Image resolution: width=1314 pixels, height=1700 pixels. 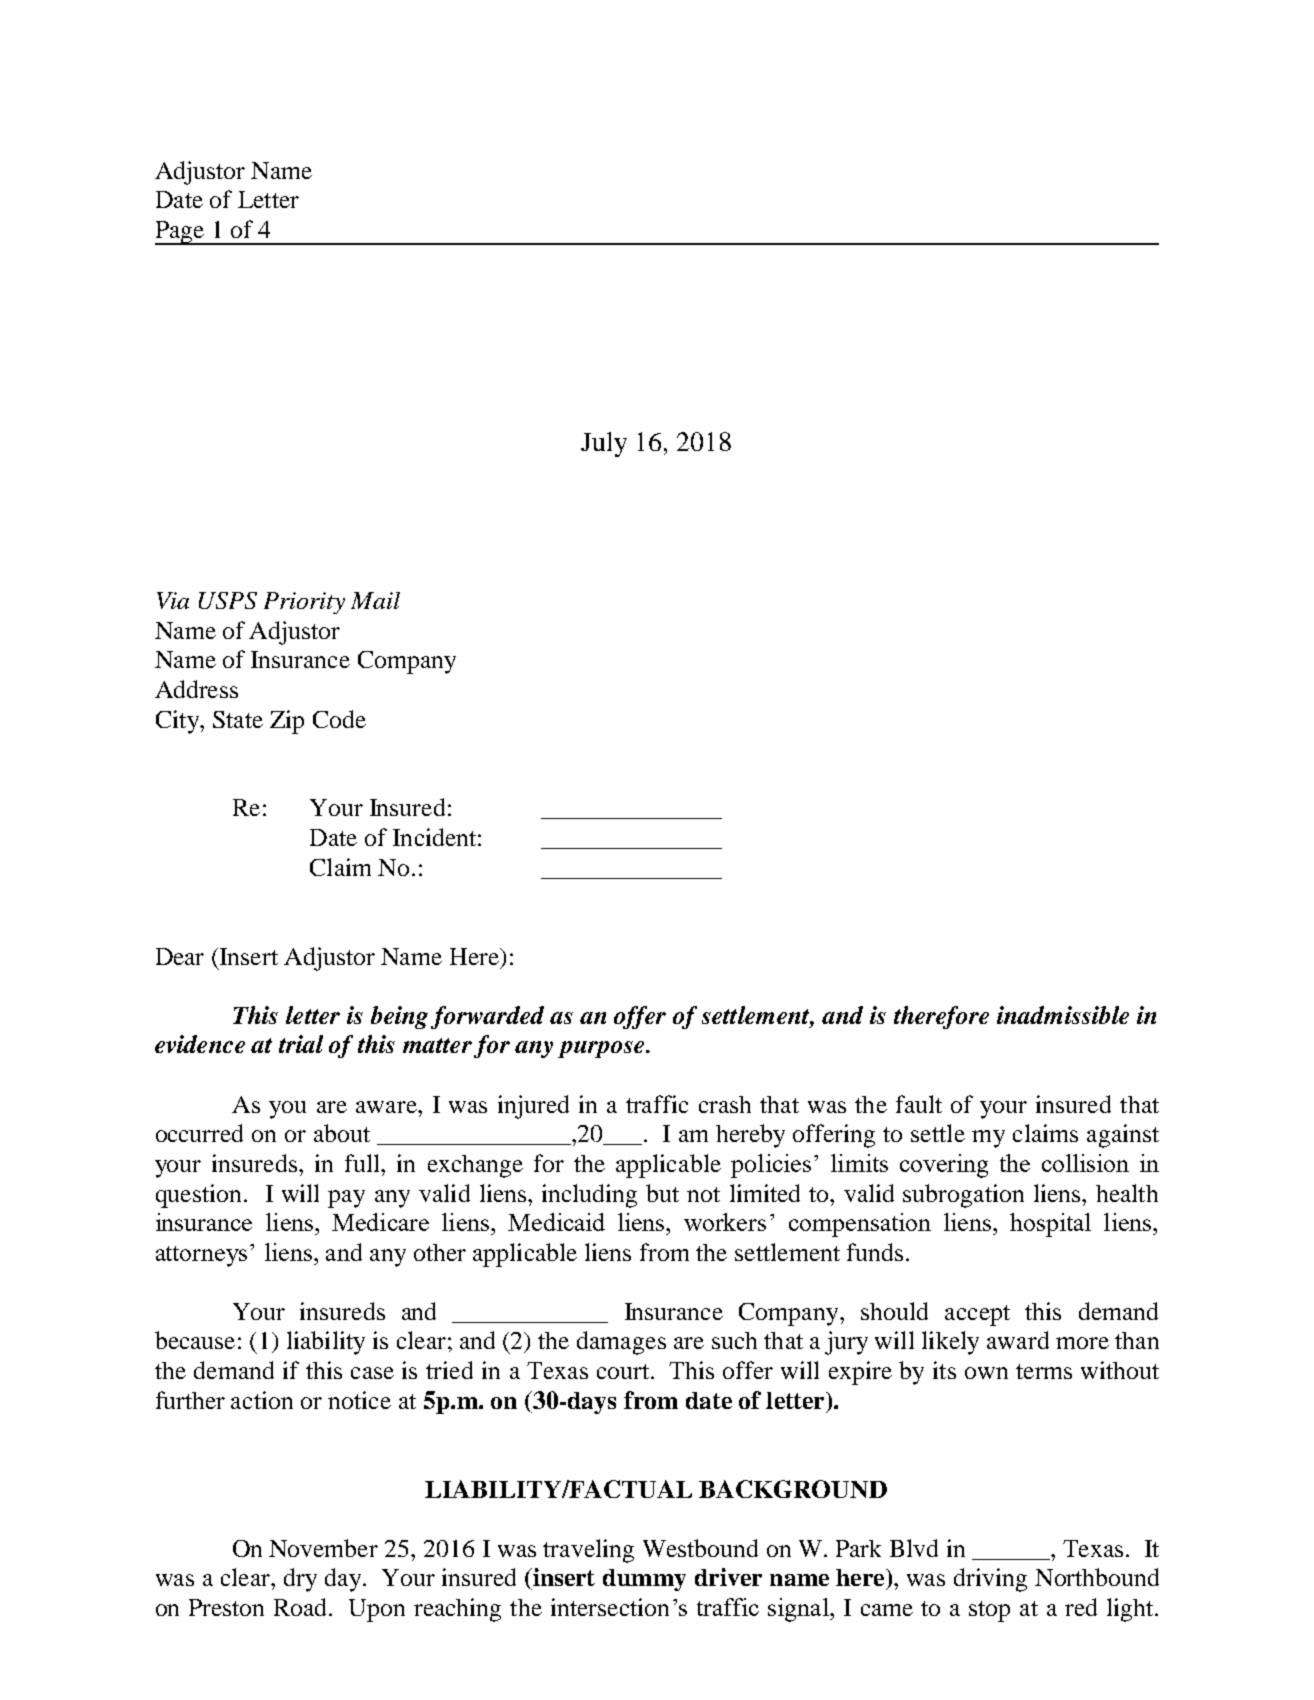 What do you see at coordinates (375, 600) in the image?
I see `Mail` at bounding box center [375, 600].
